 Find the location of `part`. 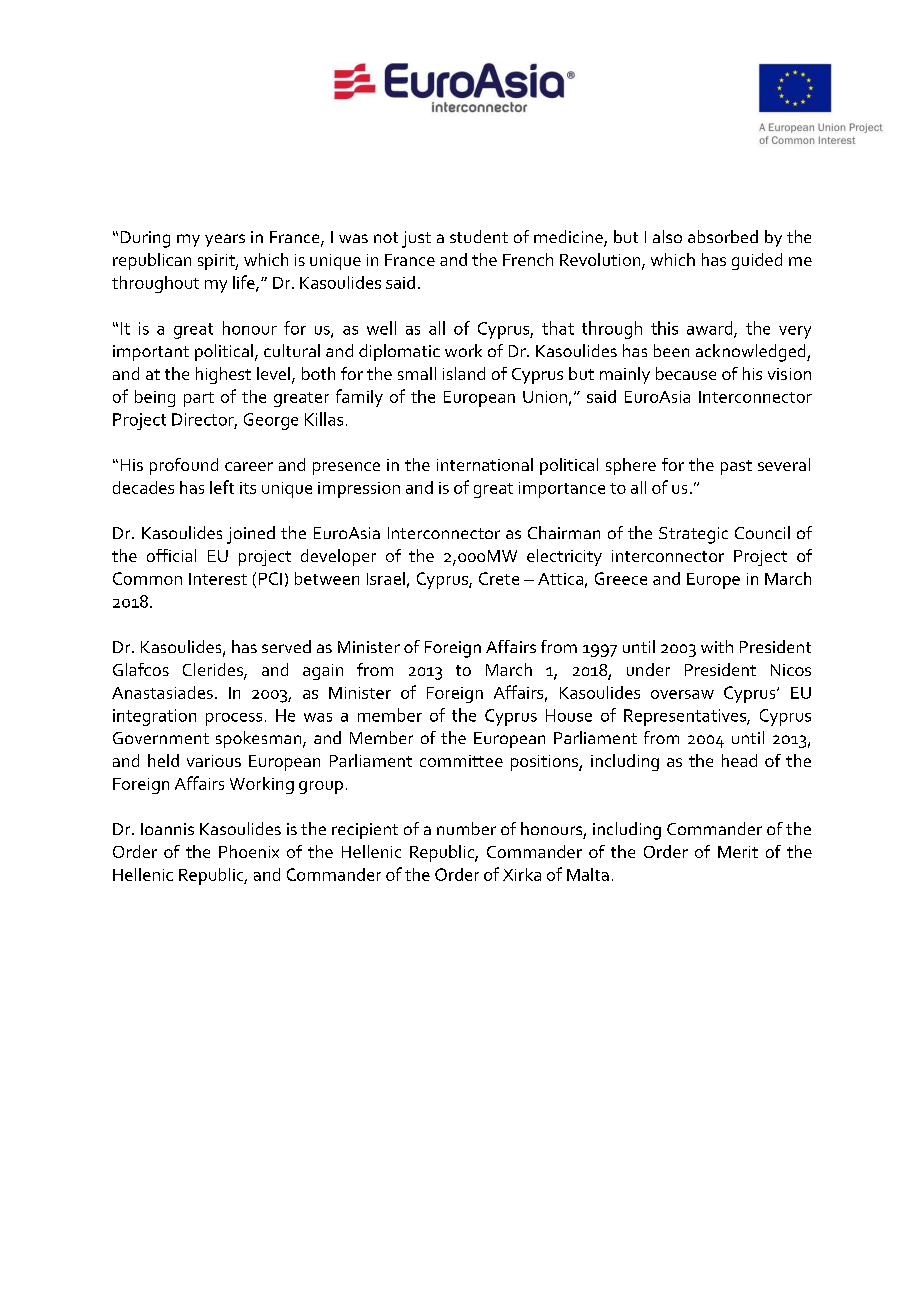

part is located at coordinates (199, 399).
